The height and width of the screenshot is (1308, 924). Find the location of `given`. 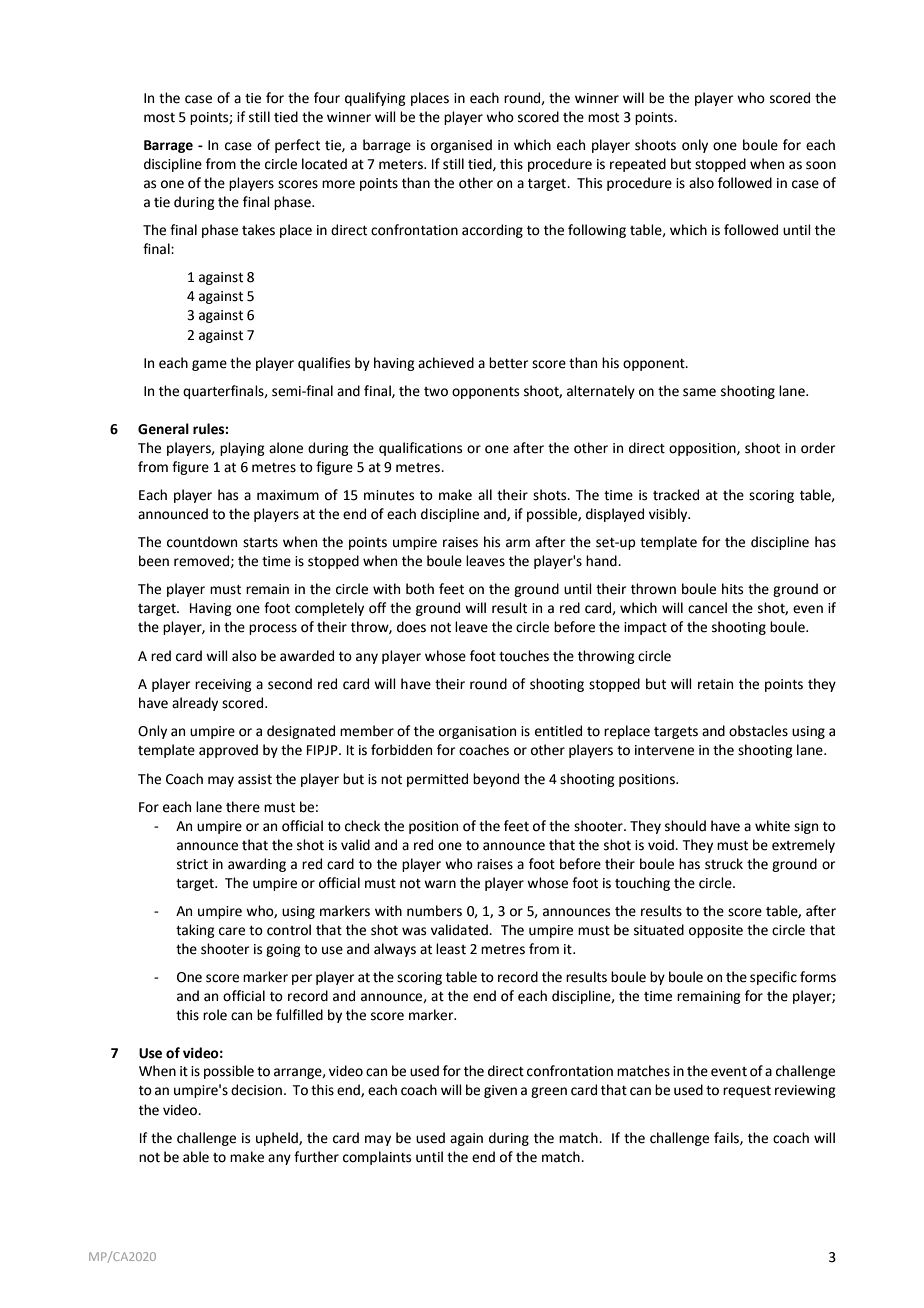

given is located at coordinates (500, 1091).
